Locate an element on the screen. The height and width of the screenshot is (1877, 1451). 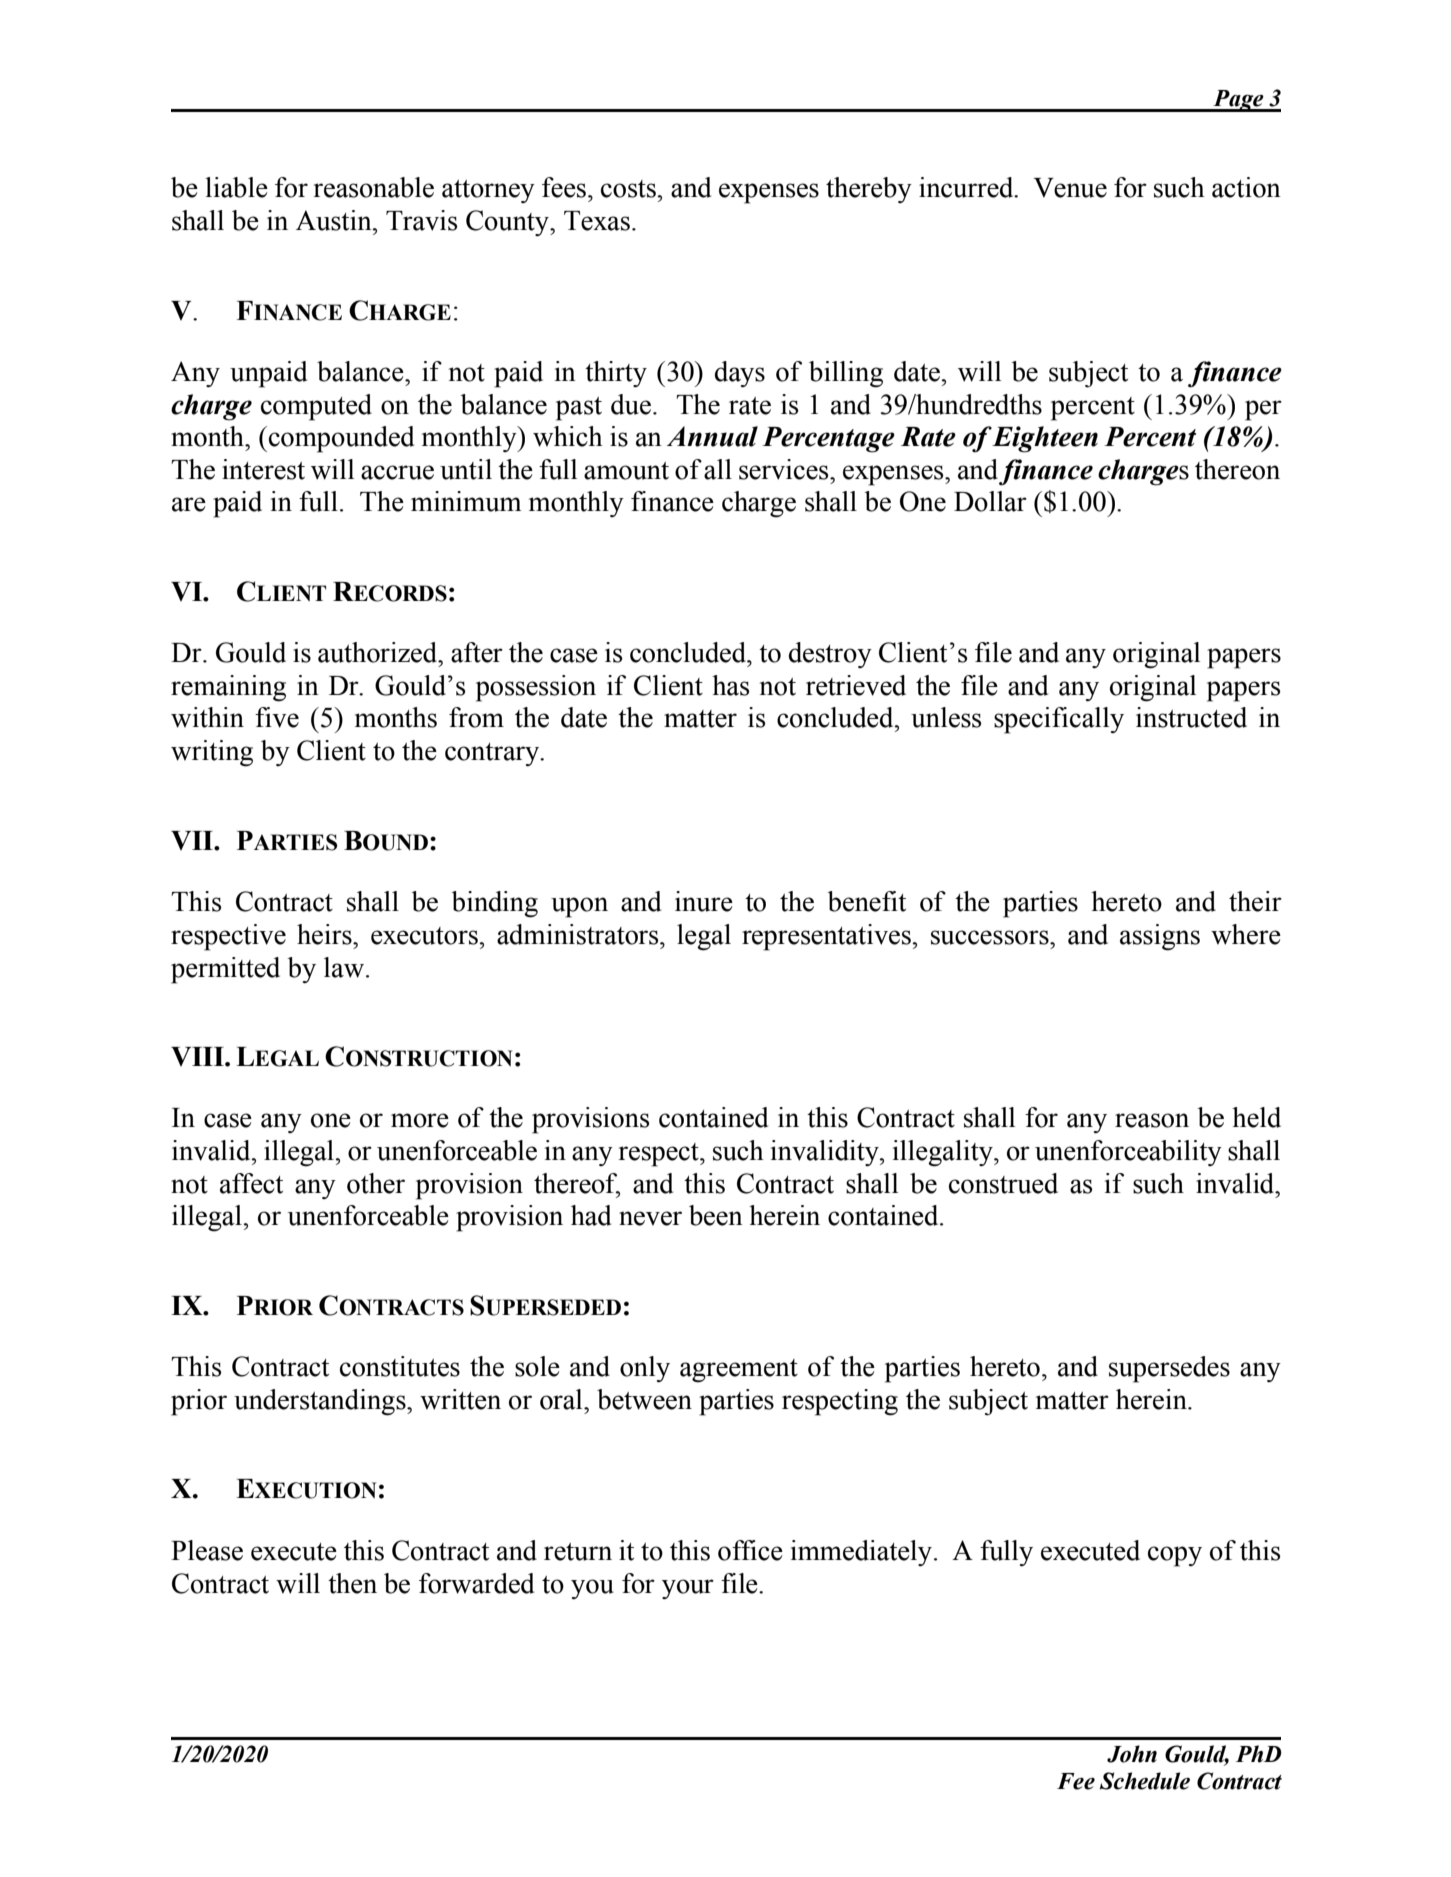
inure is located at coordinates (704, 901).
